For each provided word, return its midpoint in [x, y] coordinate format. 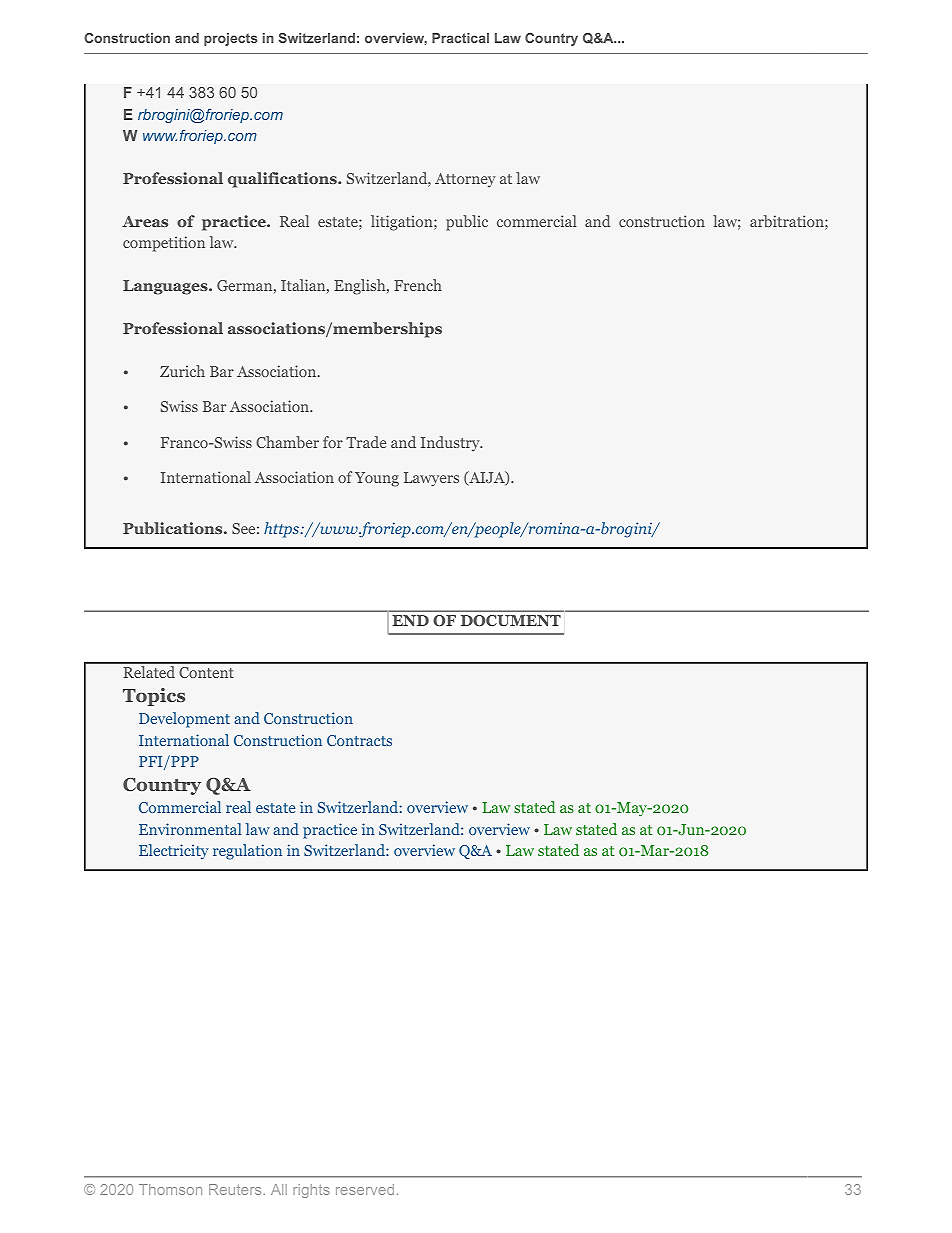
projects [231, 39]
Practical [460, 38]
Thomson [170, 1189]
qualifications [283, 180]
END [410, 620]
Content [206, 672]
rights [311, 1191]
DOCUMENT [511, 621]
